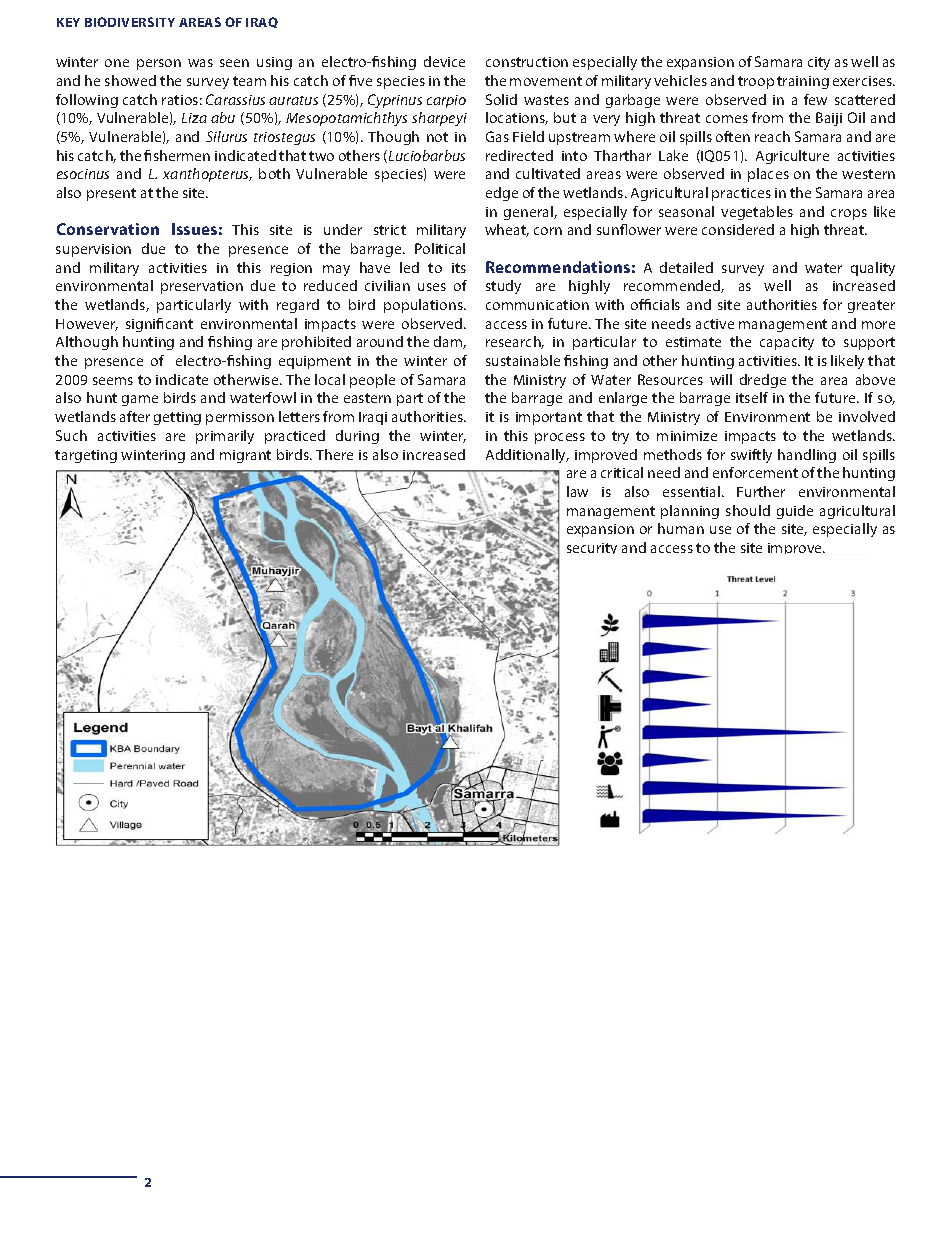  Describe the element at coordinates (444, 61) in the screenshot. I see `device` at that location.
